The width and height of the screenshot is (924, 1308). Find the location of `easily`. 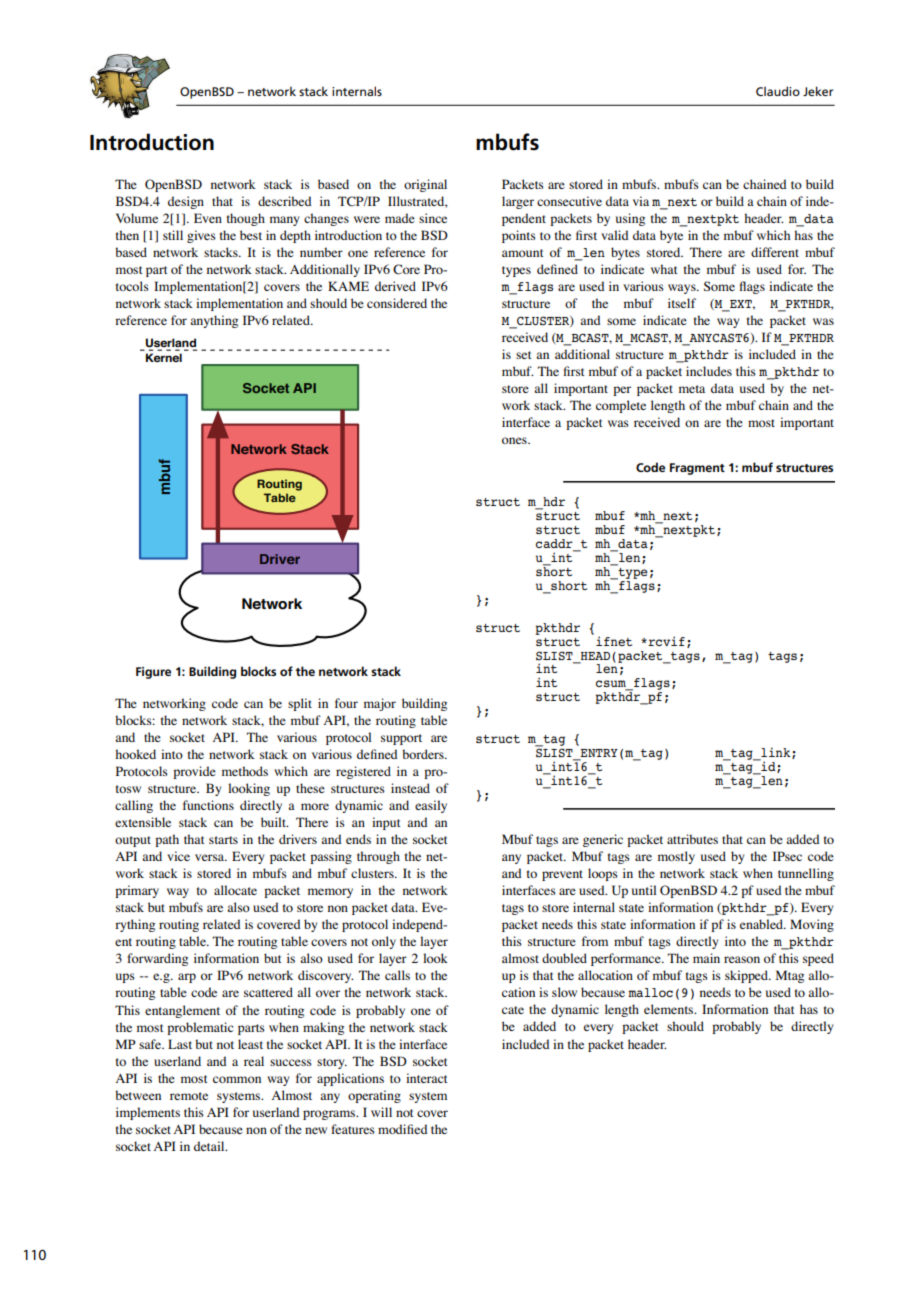

easily is located at coordinates (431, 806).
